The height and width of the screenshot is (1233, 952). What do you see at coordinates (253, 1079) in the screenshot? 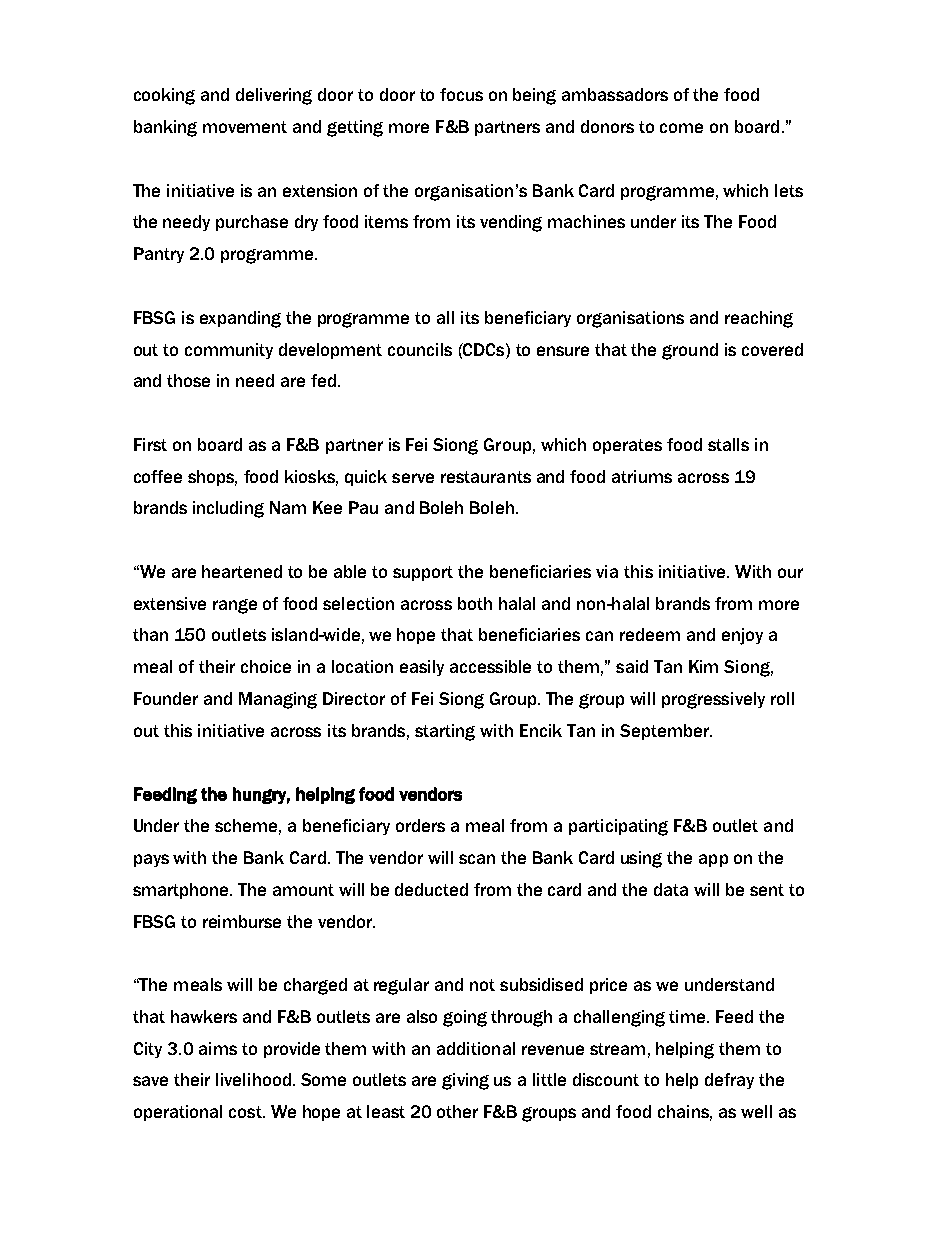
I see `livelihood` at bounding box center [253, 1079].
